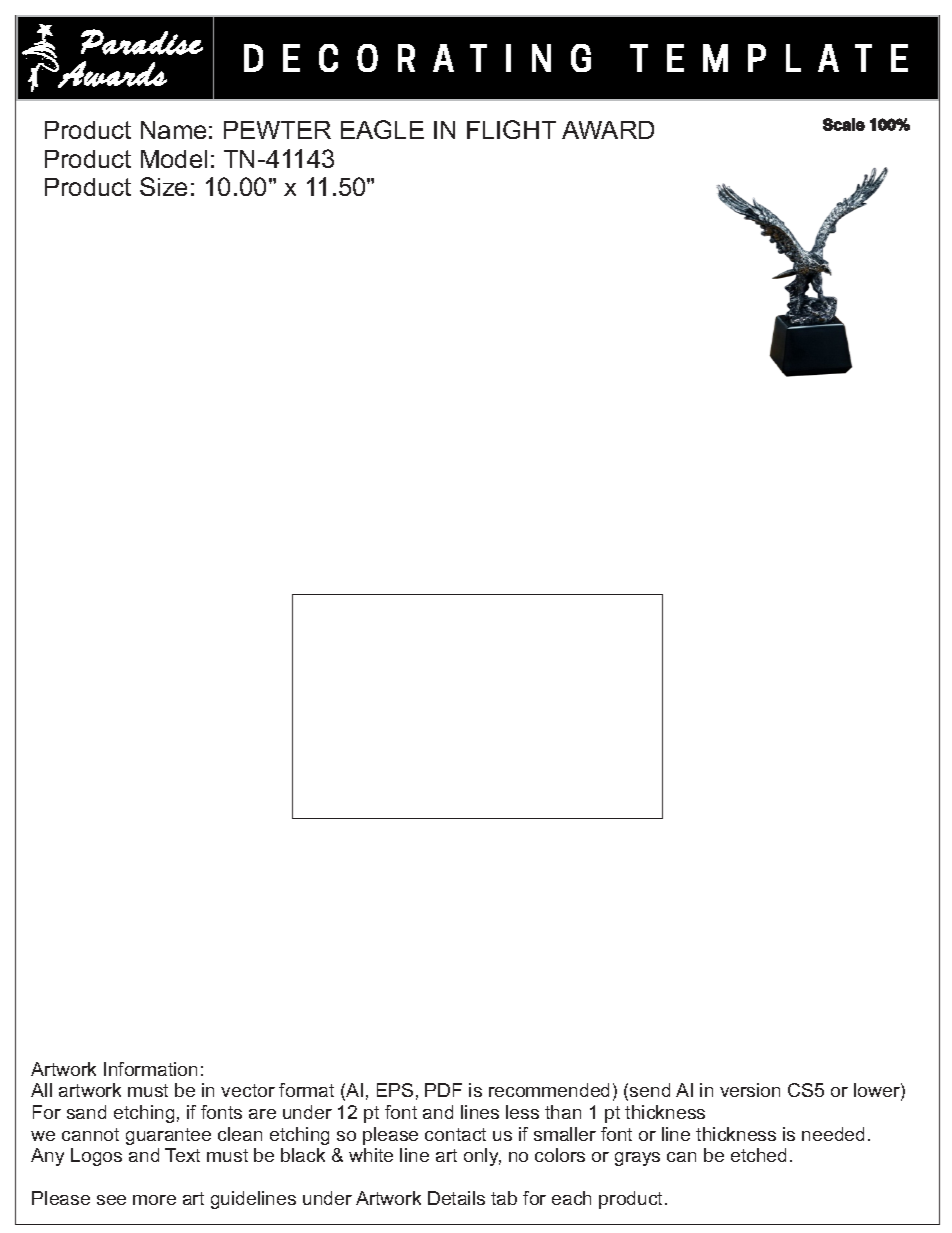 The image size is (952, 1233). I want to click on only, so click(482, 1157).
